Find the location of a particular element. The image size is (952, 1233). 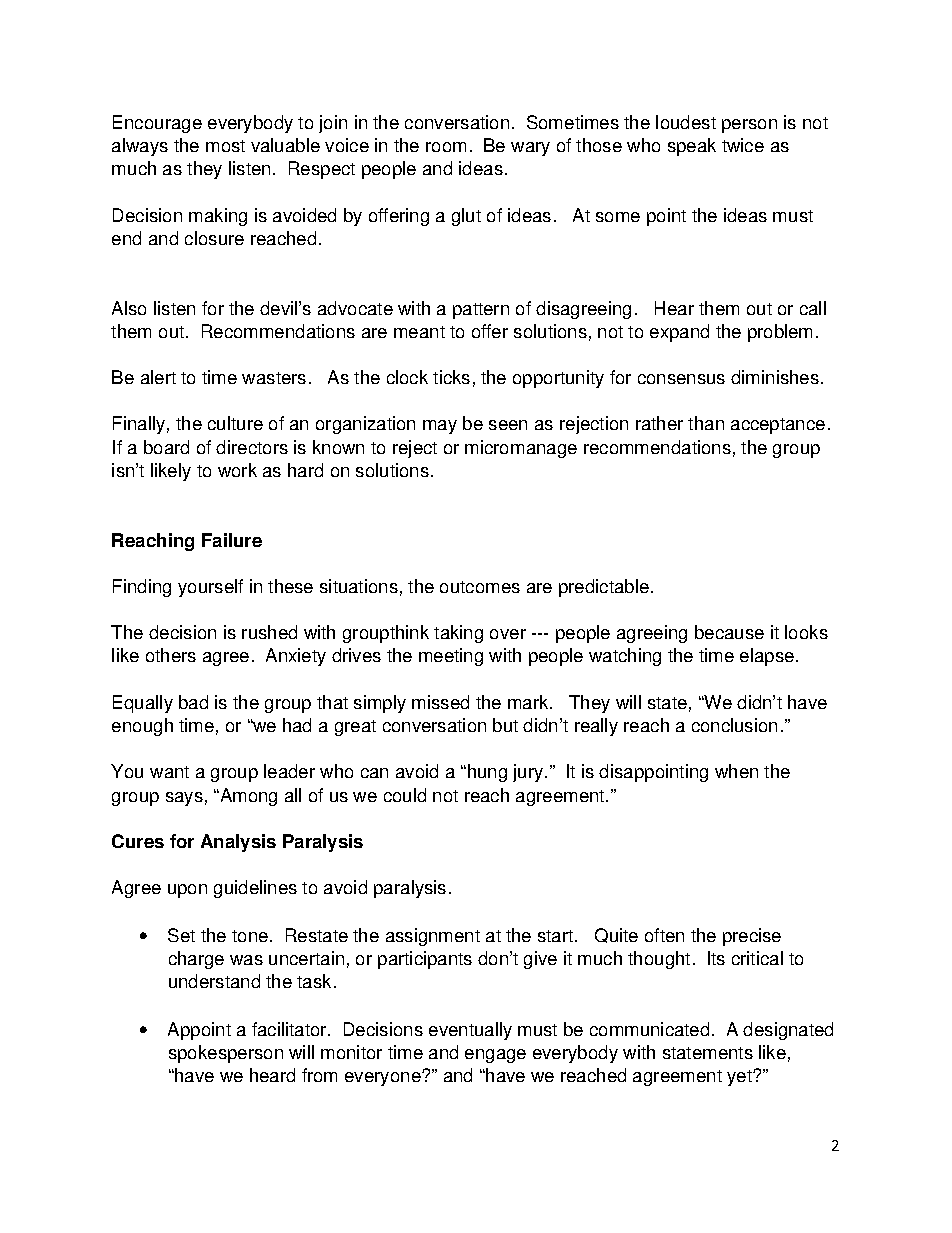

because is located at coordinates (729, 632).
